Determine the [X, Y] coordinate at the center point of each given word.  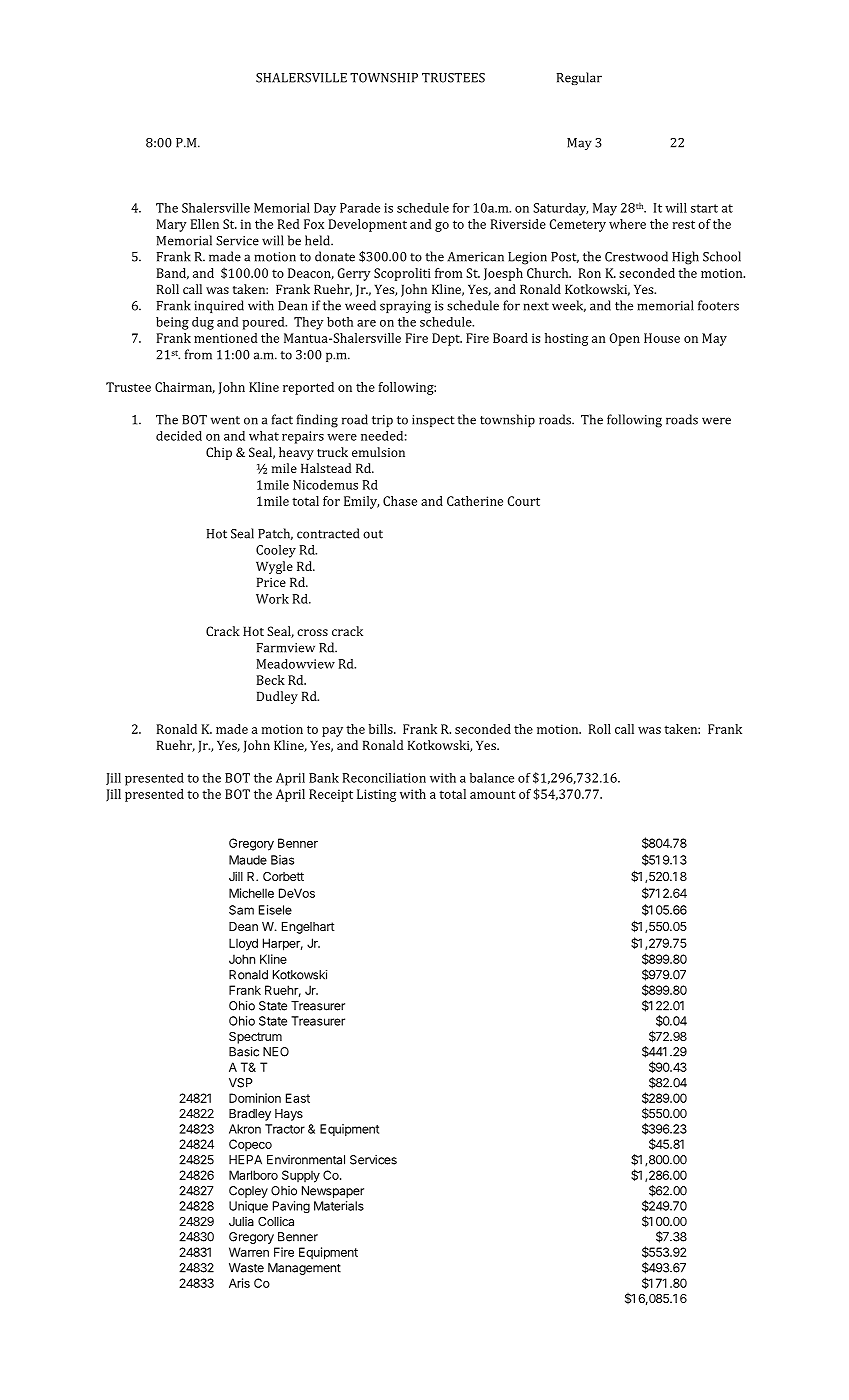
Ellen [205, 224]
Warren [249, 1252]
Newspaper [333, 1192]
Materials [339, 1206]
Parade [360, 208]
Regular [579, 78]
